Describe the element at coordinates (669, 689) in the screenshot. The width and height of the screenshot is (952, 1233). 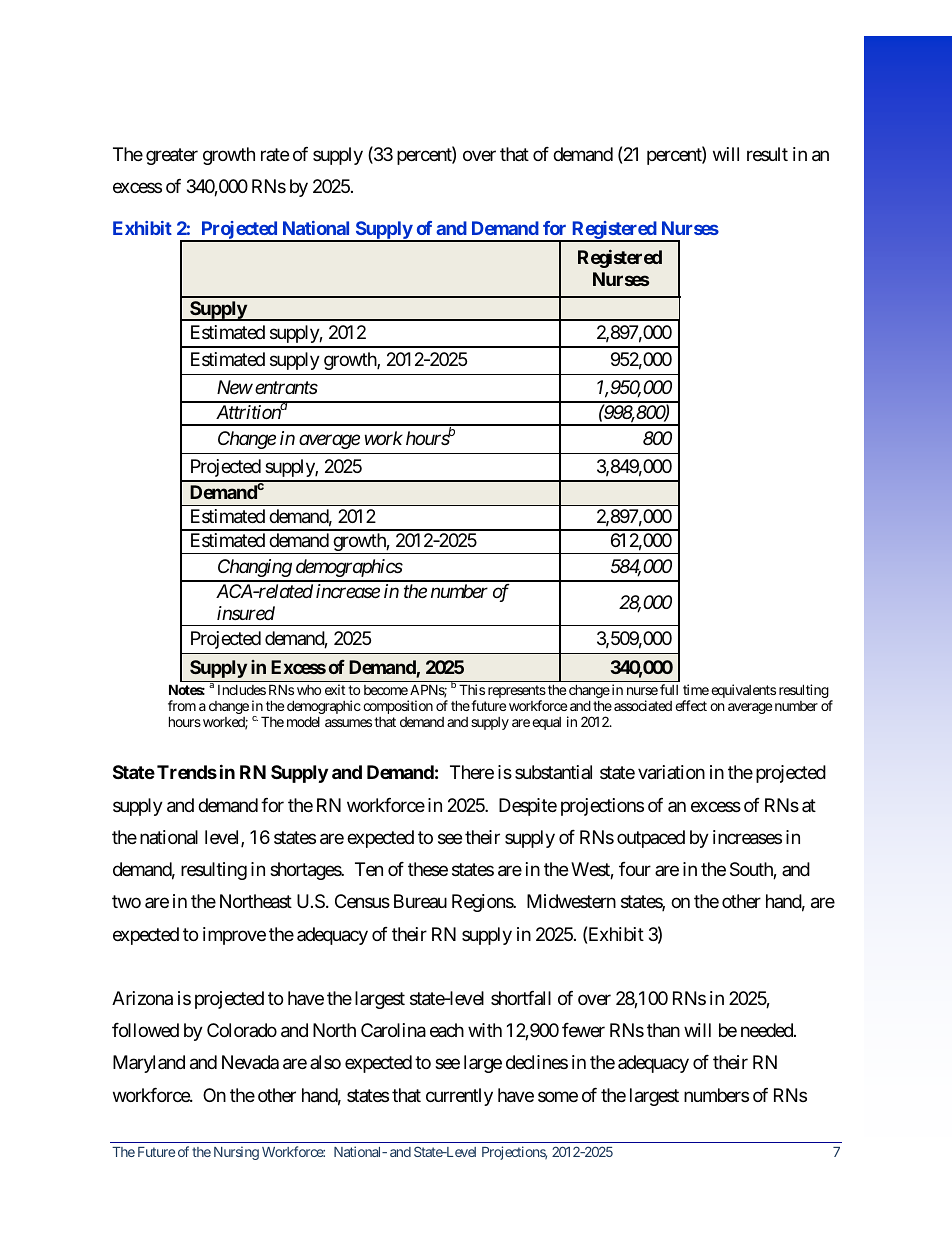
I see `full` at that location.
